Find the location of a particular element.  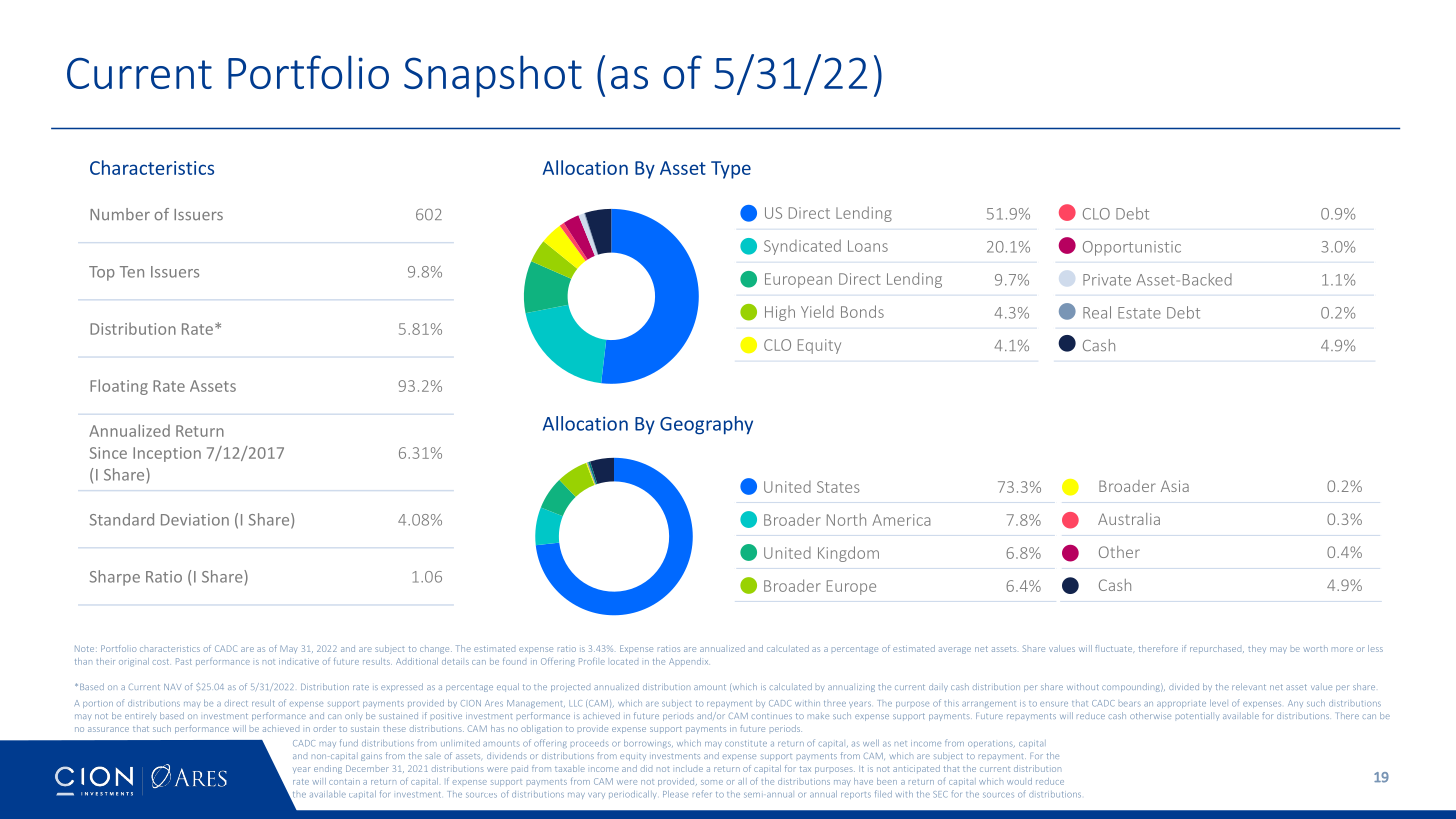

contain is located at coordinates (344, 781).
